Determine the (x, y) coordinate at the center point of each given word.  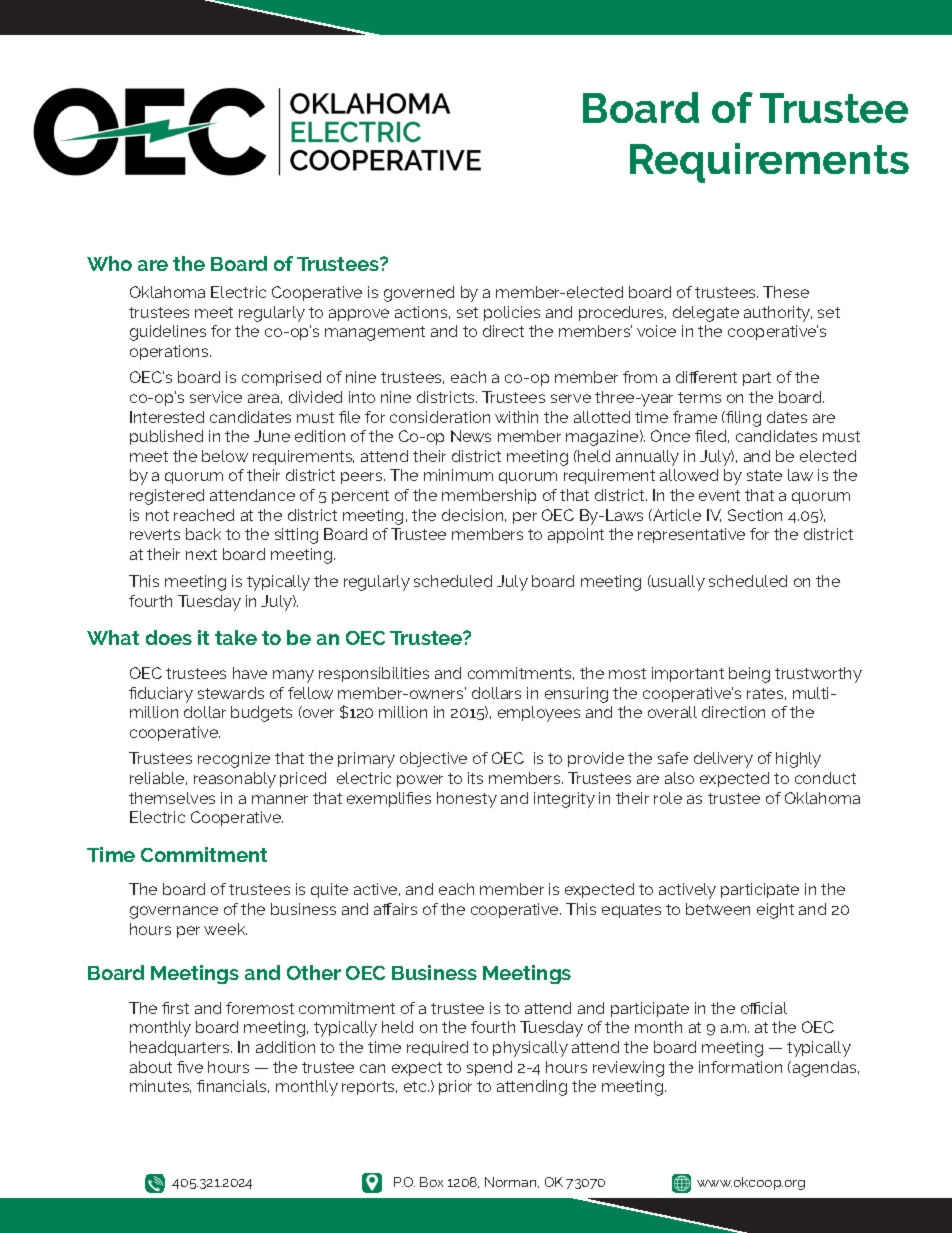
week (225, 929)
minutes (160, 1086)
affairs (395, 909)
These (786, 292)
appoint (576, 535)
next (201, 554)
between (718, 909)
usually (677, 583)
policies (512, 313)
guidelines (168, 333)
